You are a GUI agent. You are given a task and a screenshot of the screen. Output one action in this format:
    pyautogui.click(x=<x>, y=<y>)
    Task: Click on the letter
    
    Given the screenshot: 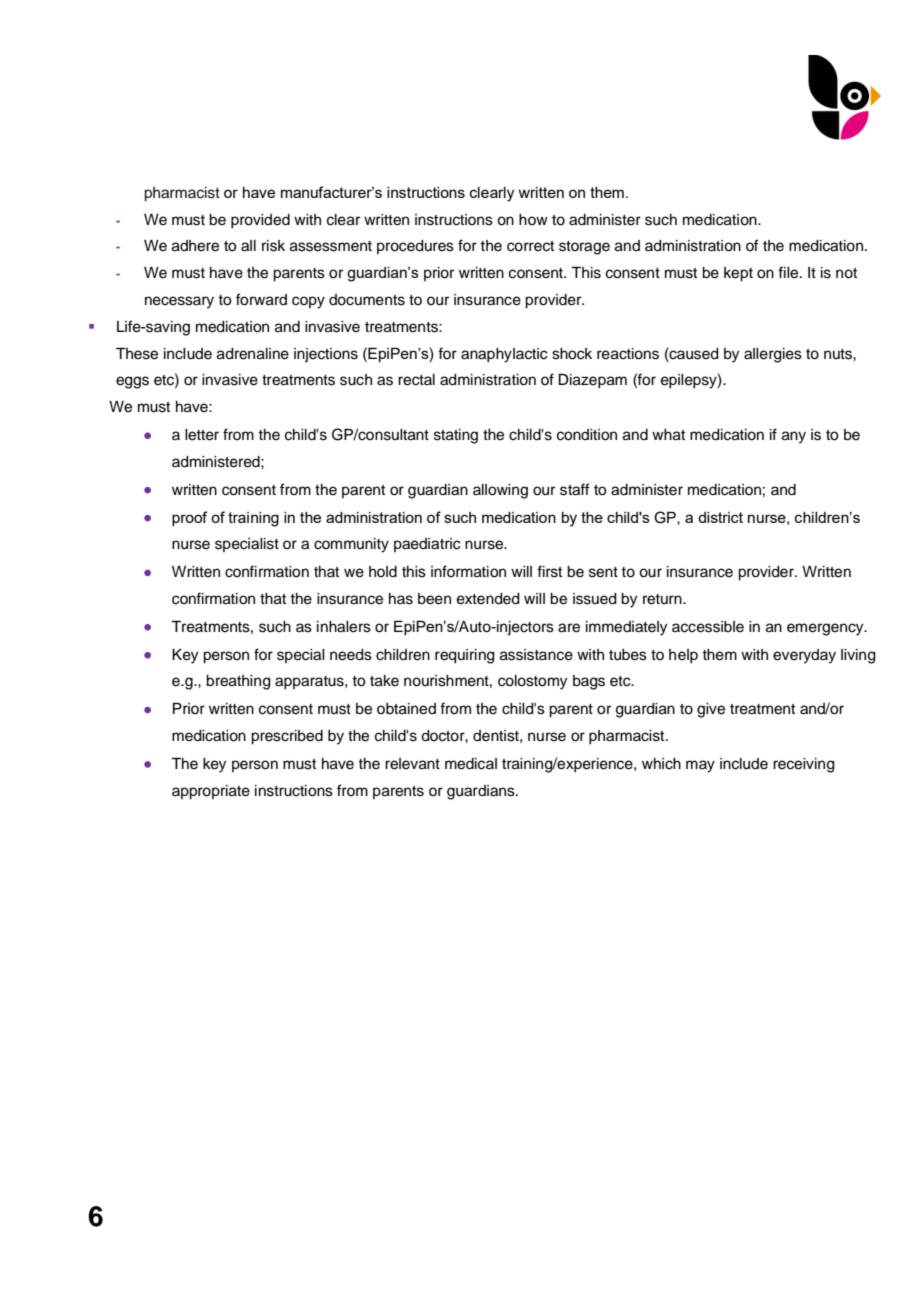 What is the action you would take?
    pyautogui.click(x=202, y=435)
